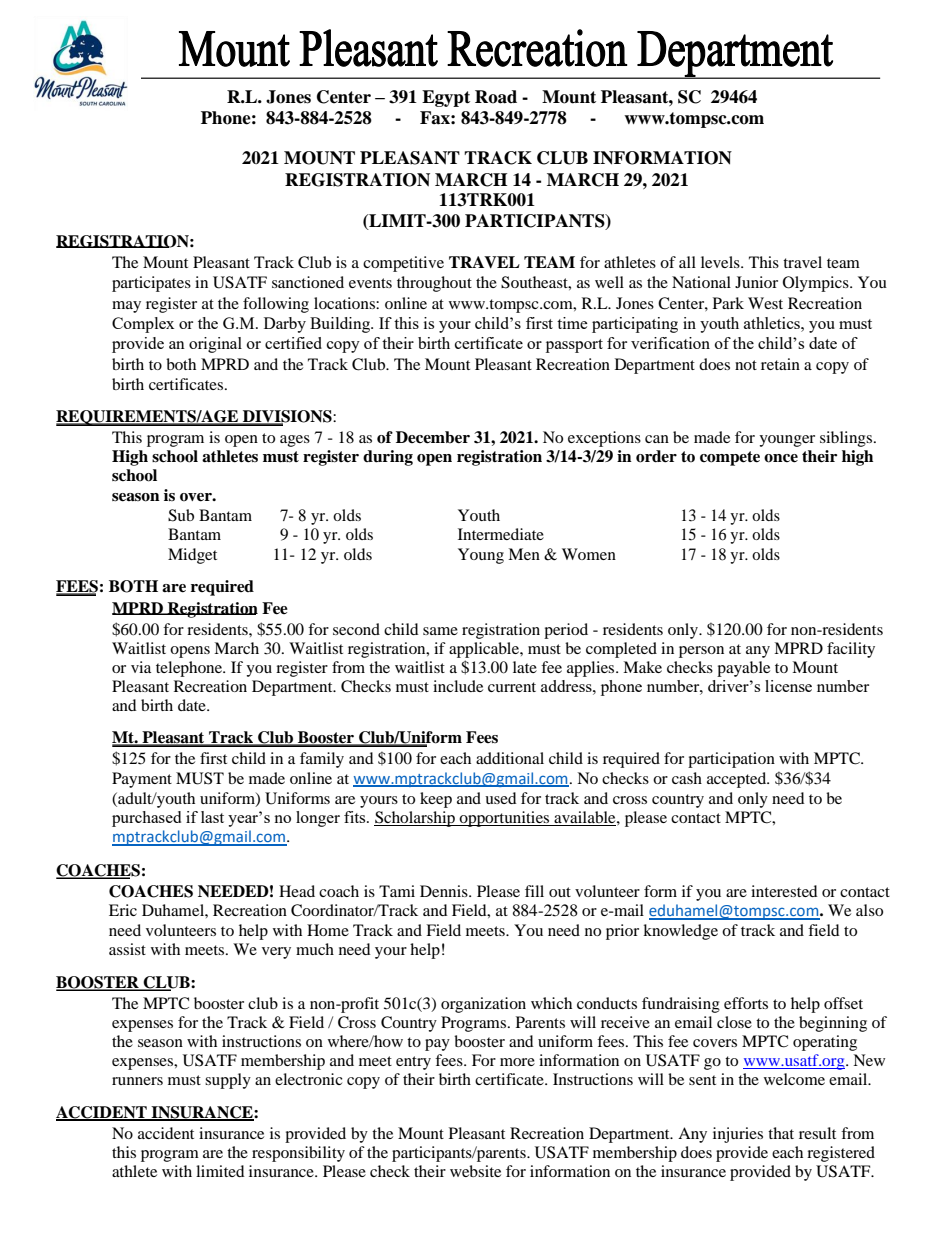  Describe the element at coordinates (475, 1171) in the image. I see `website` at that location.
